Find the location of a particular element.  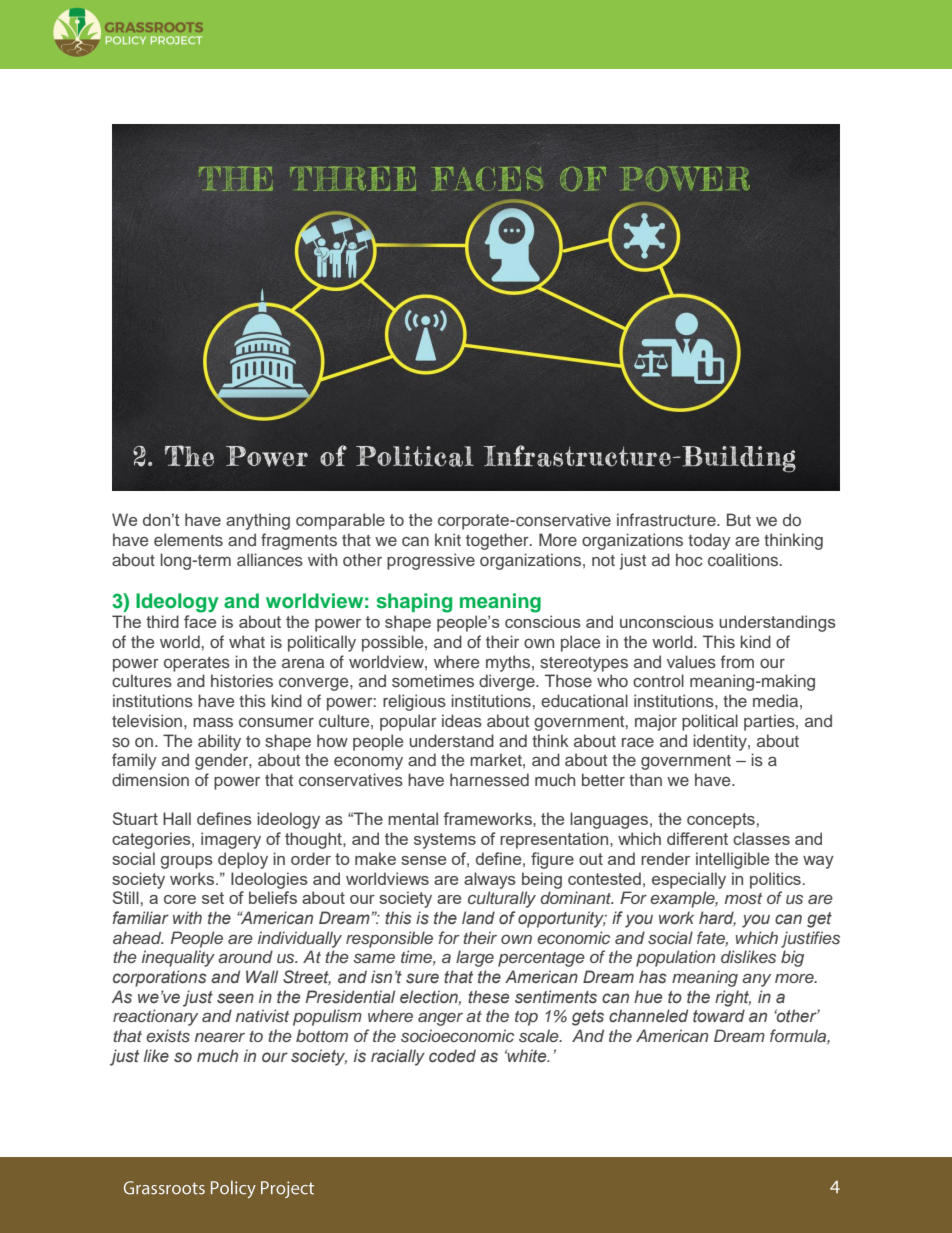

nearer is located at coordinates (220, 1037).
